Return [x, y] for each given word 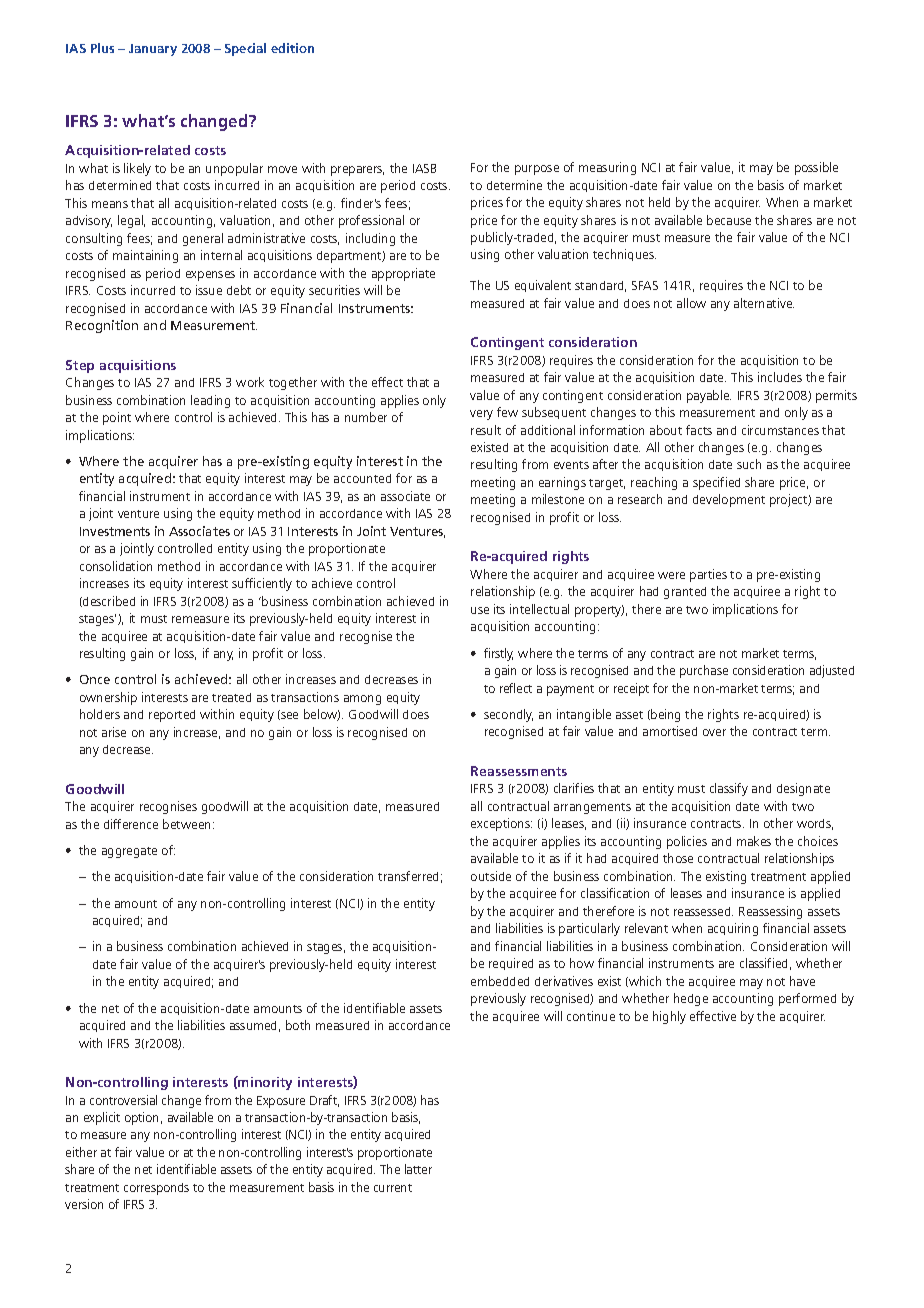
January [153, 50]
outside [491, 876]
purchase [704, 671]
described [108, 601]
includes [780, 377]
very [481, 415]
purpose [537, 170]
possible [816, 168]
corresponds [156, 1189]
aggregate [129, 852]
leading [210, 401]
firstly [498, 654]
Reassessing [770, 912]
